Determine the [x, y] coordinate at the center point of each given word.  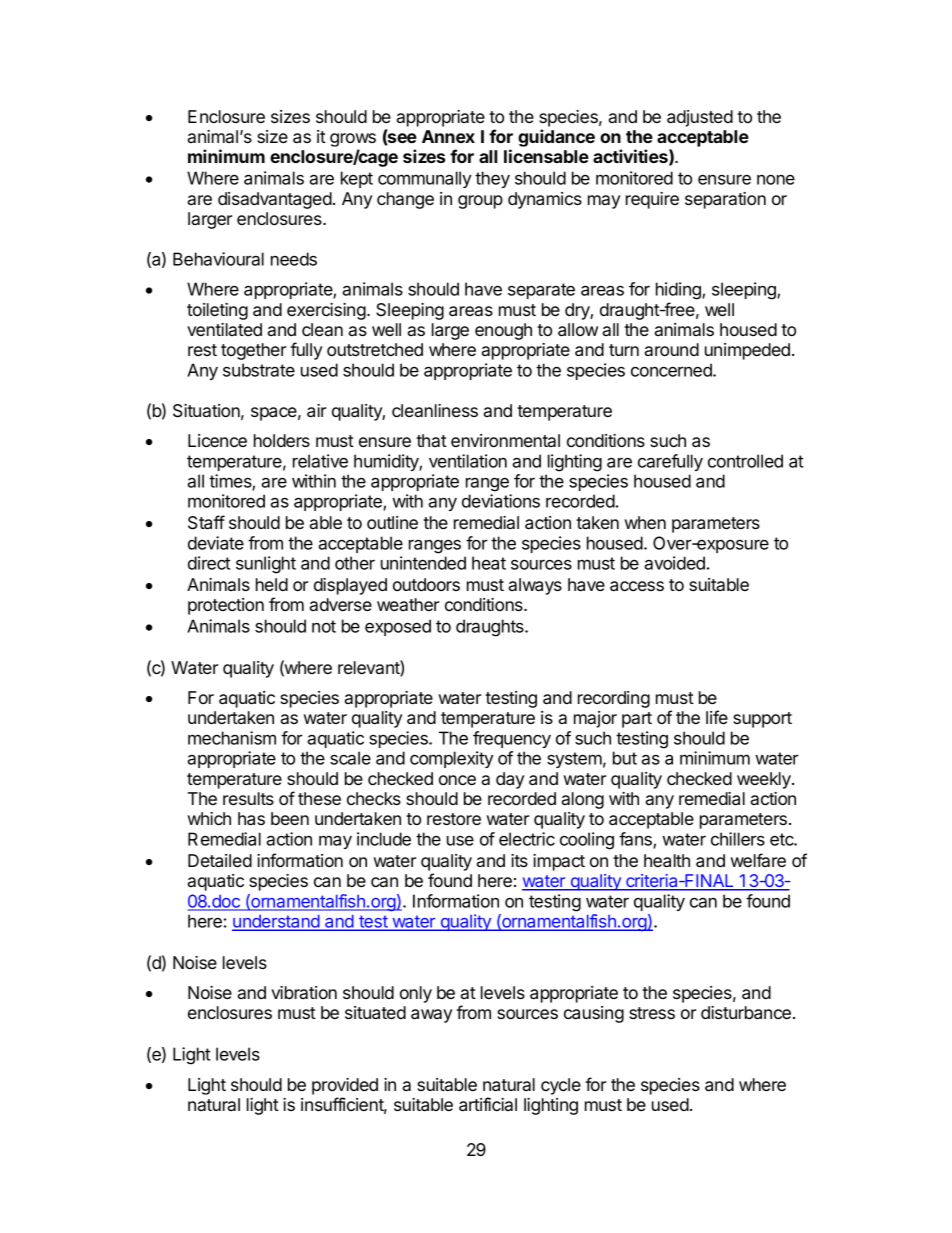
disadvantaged [275, 200]
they [492, 179]
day [510, 780]
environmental [505, 440]
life [717, 717]
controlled [745, 461]
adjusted [700, 118]
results [248, 798]
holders [282, 440]
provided [345, 1086]
